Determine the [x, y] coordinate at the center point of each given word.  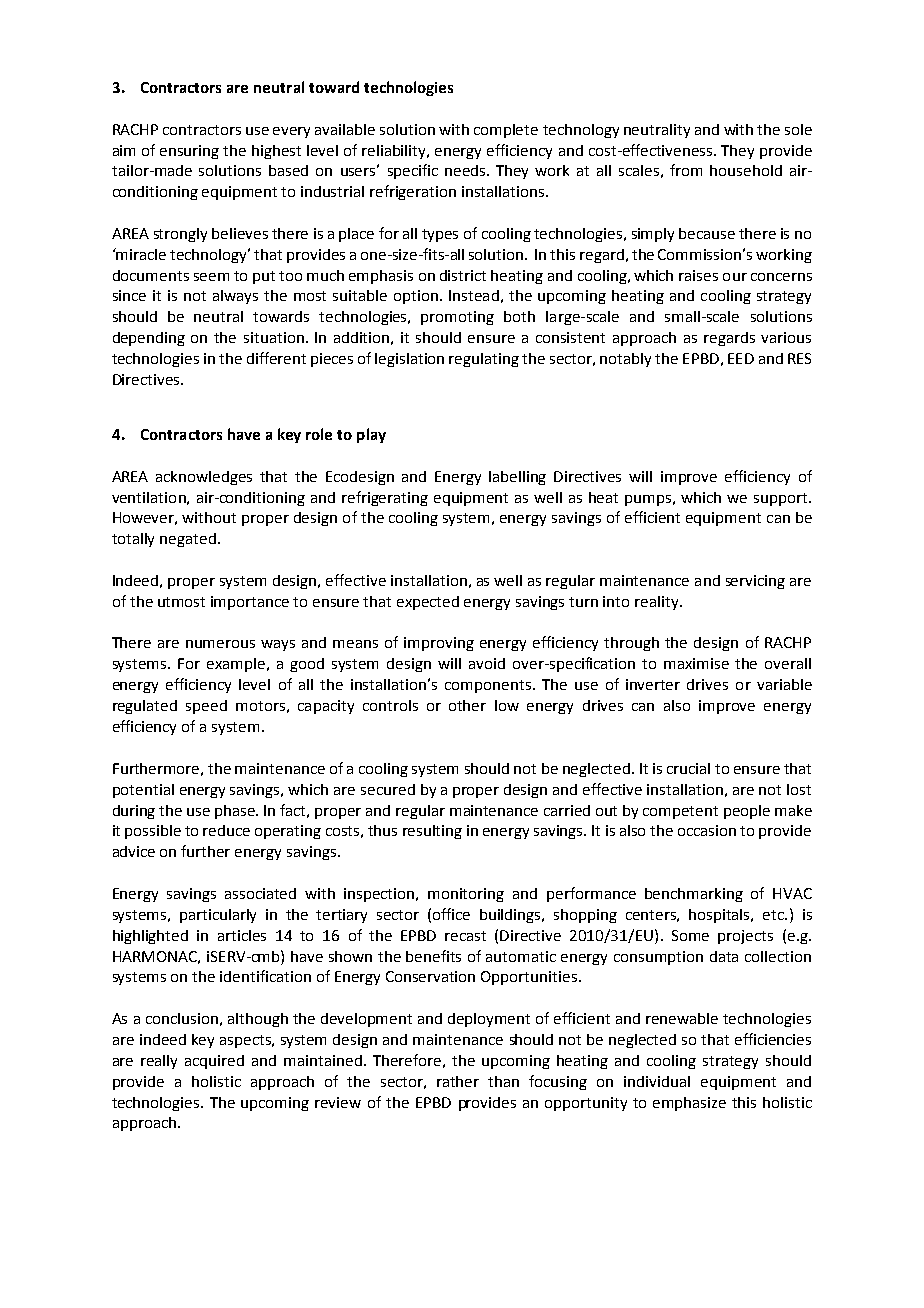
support [782, 499]
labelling [517, 478]
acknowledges [204, 478]
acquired [214, 1062]
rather [458, 1081]
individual [657, 1081]
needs [466, 170]
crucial [688, 768]
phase [236, 812]
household [746, 170]
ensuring [189, 152]
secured [388, 789]
